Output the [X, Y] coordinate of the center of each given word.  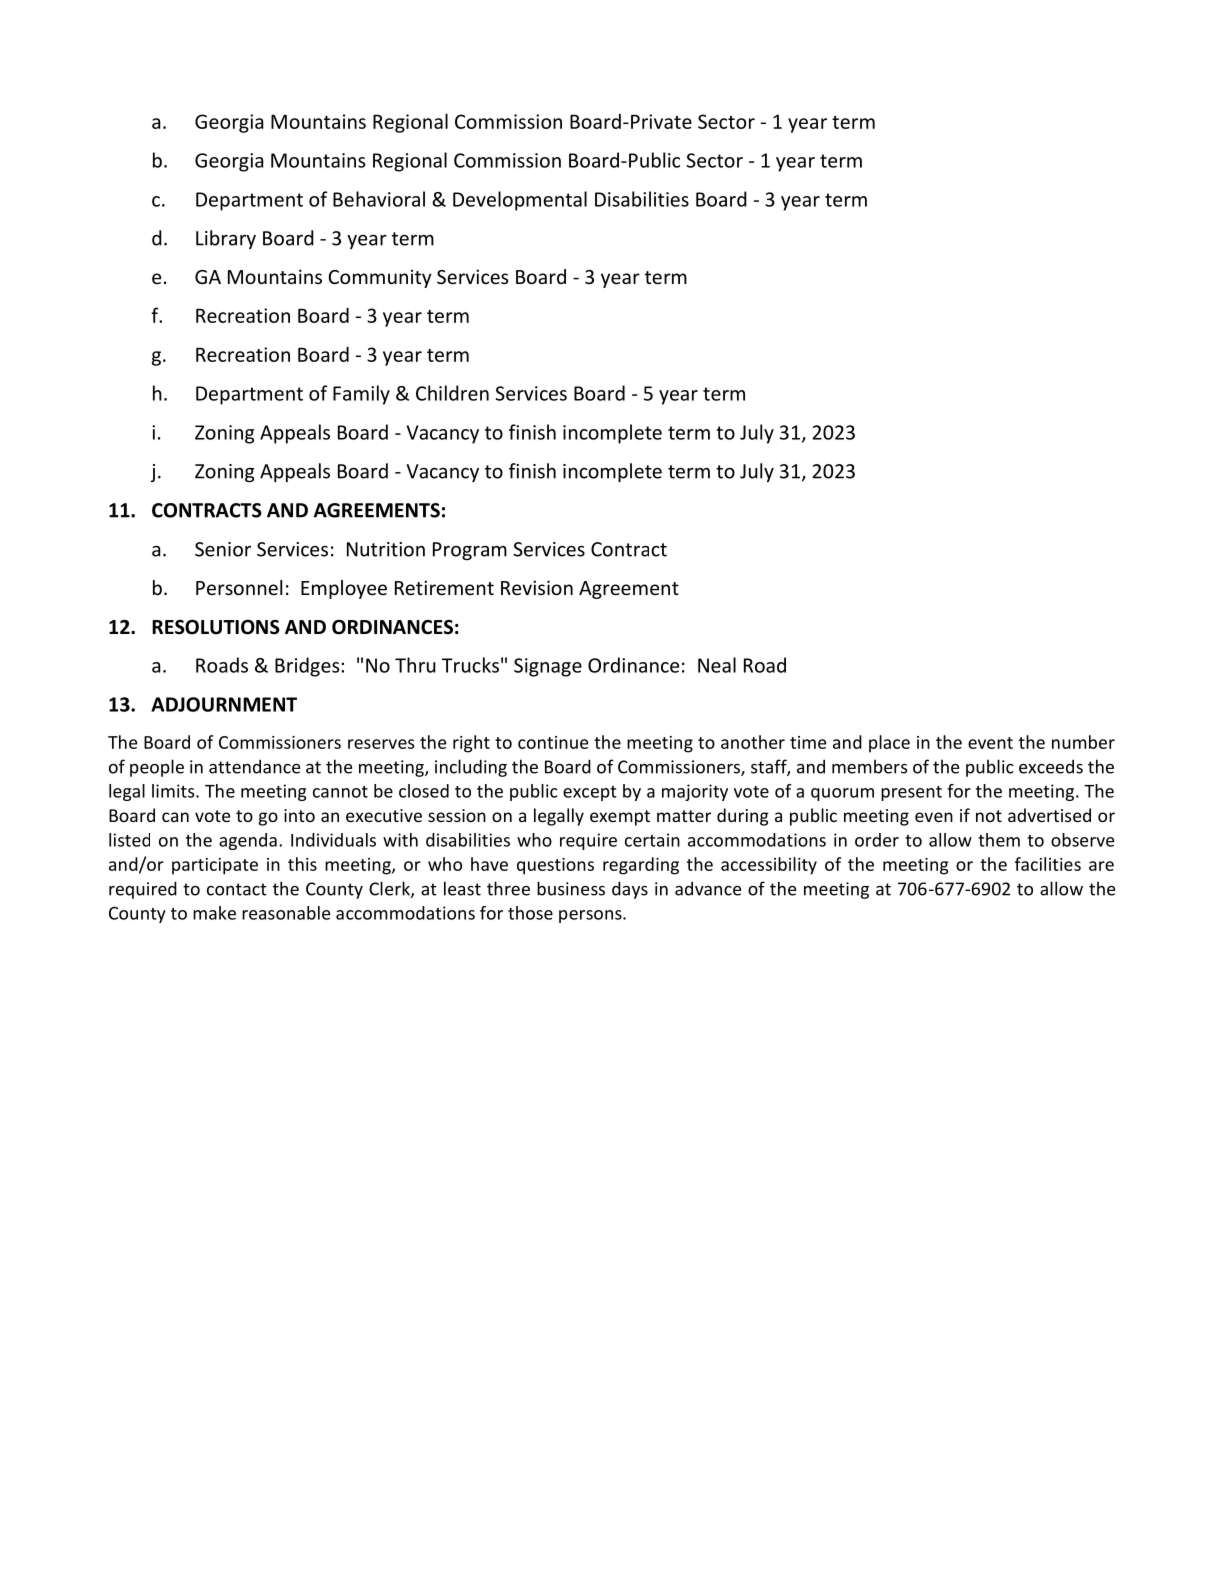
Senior [223, 549]
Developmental [520, 201]
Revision [537, 587]
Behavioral [379, 199]
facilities [1048, 864]
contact [237, 889]
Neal [717, 665]
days [630, 890]
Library [226, 239]
